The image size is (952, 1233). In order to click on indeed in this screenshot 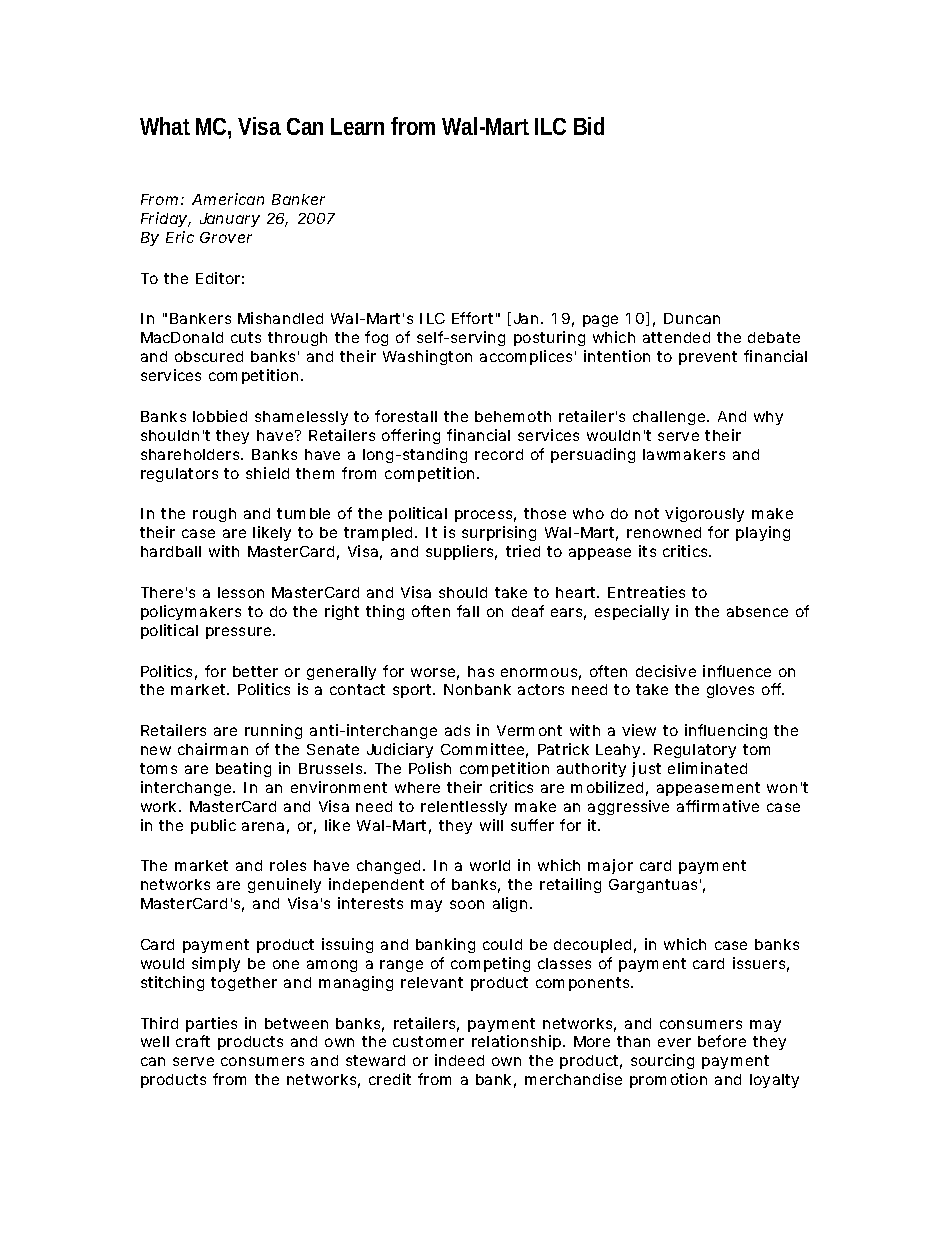, I will do `click(459, 1060)`.
